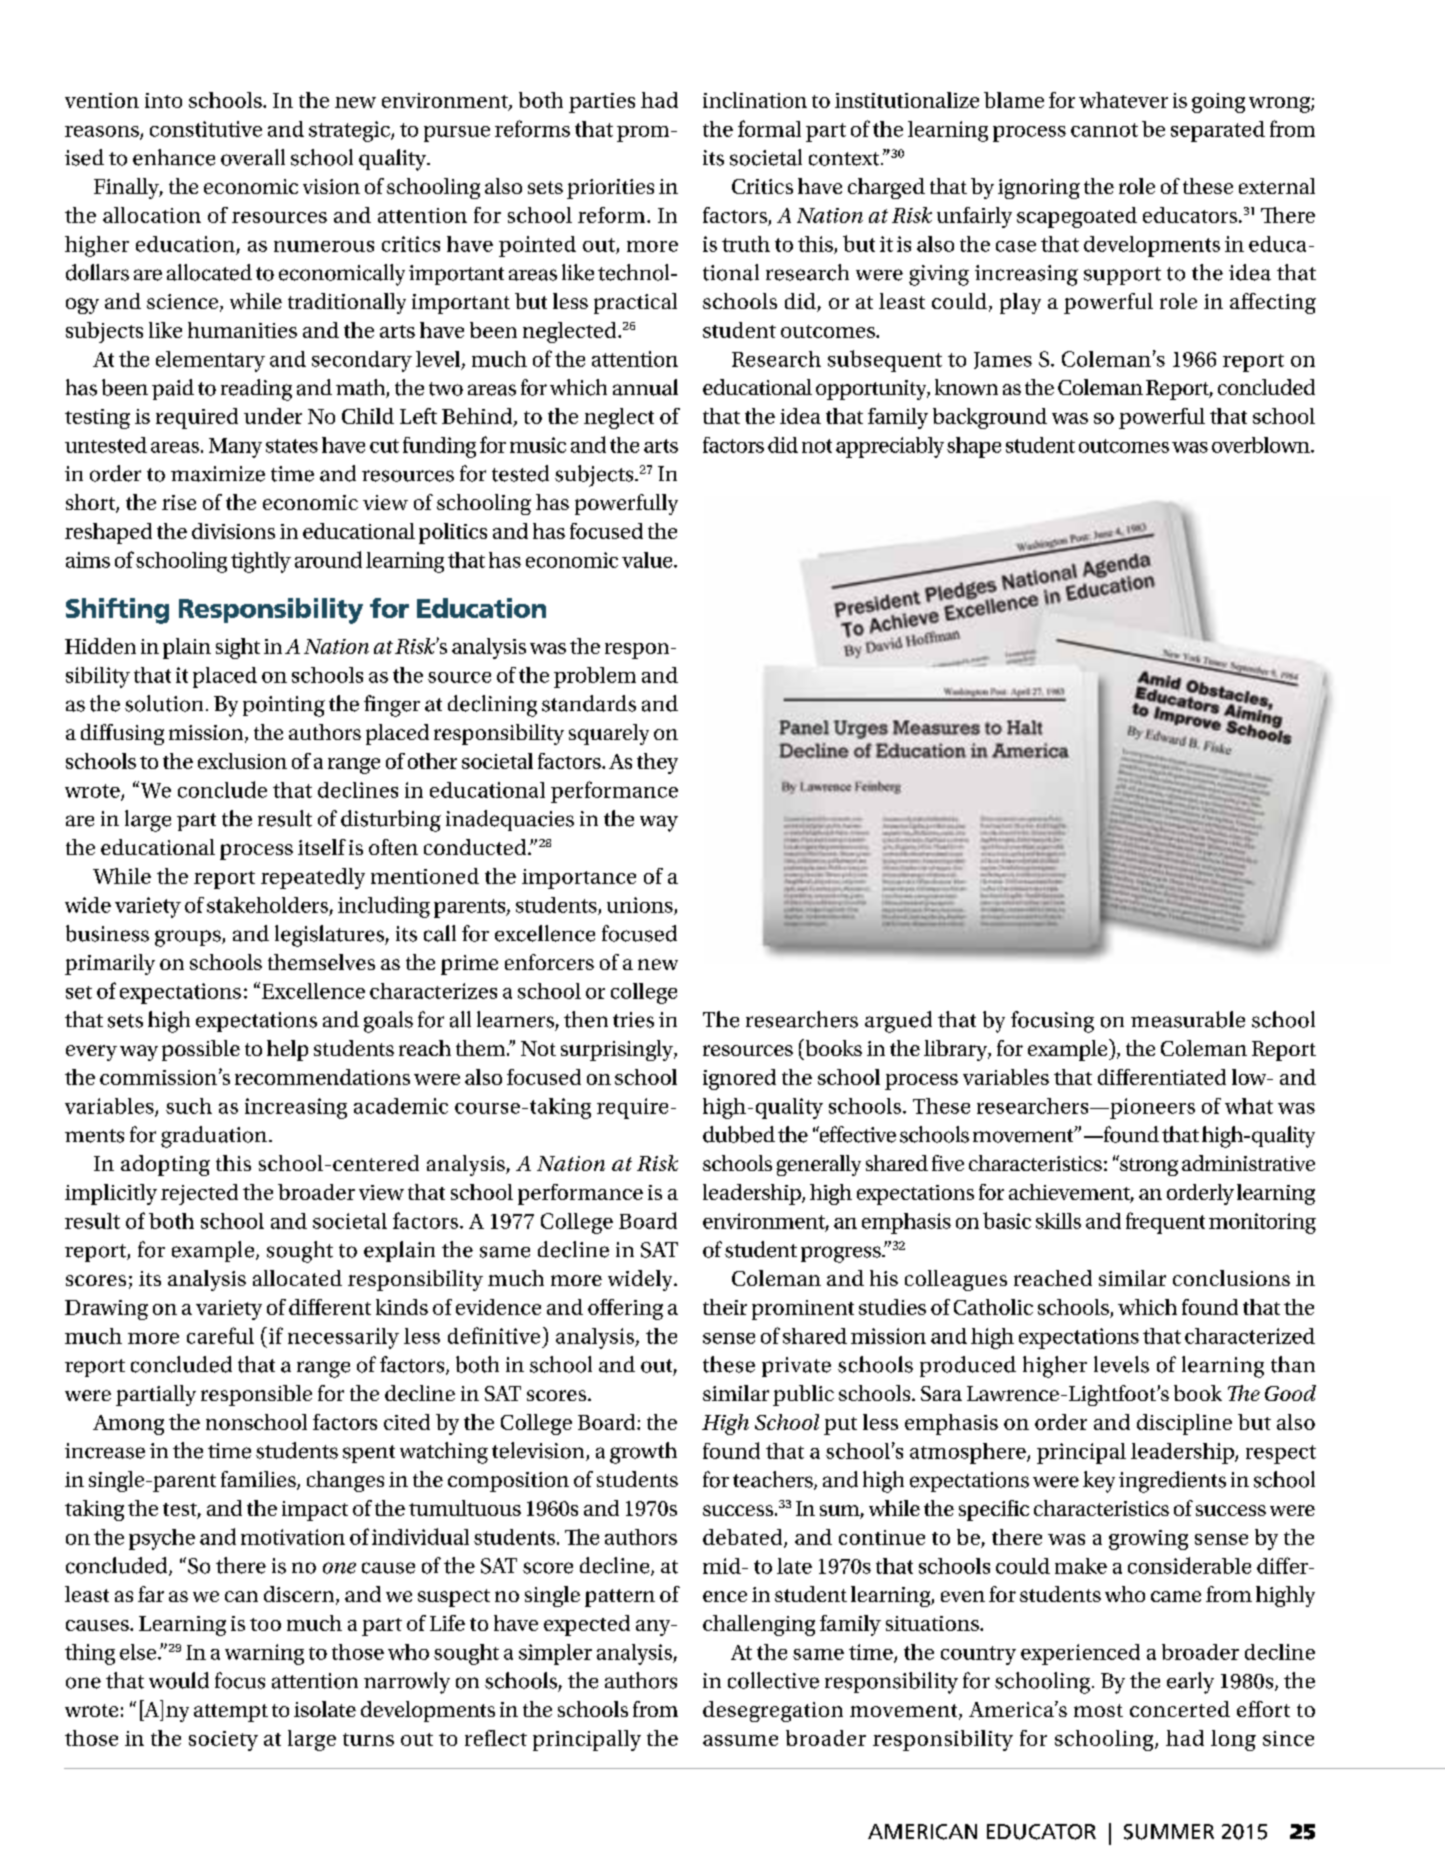 The image size is (1445, 1876). Describe the element at coordinates (1169, 1832) in the screenshot. I see `SUMMER` at that location.
